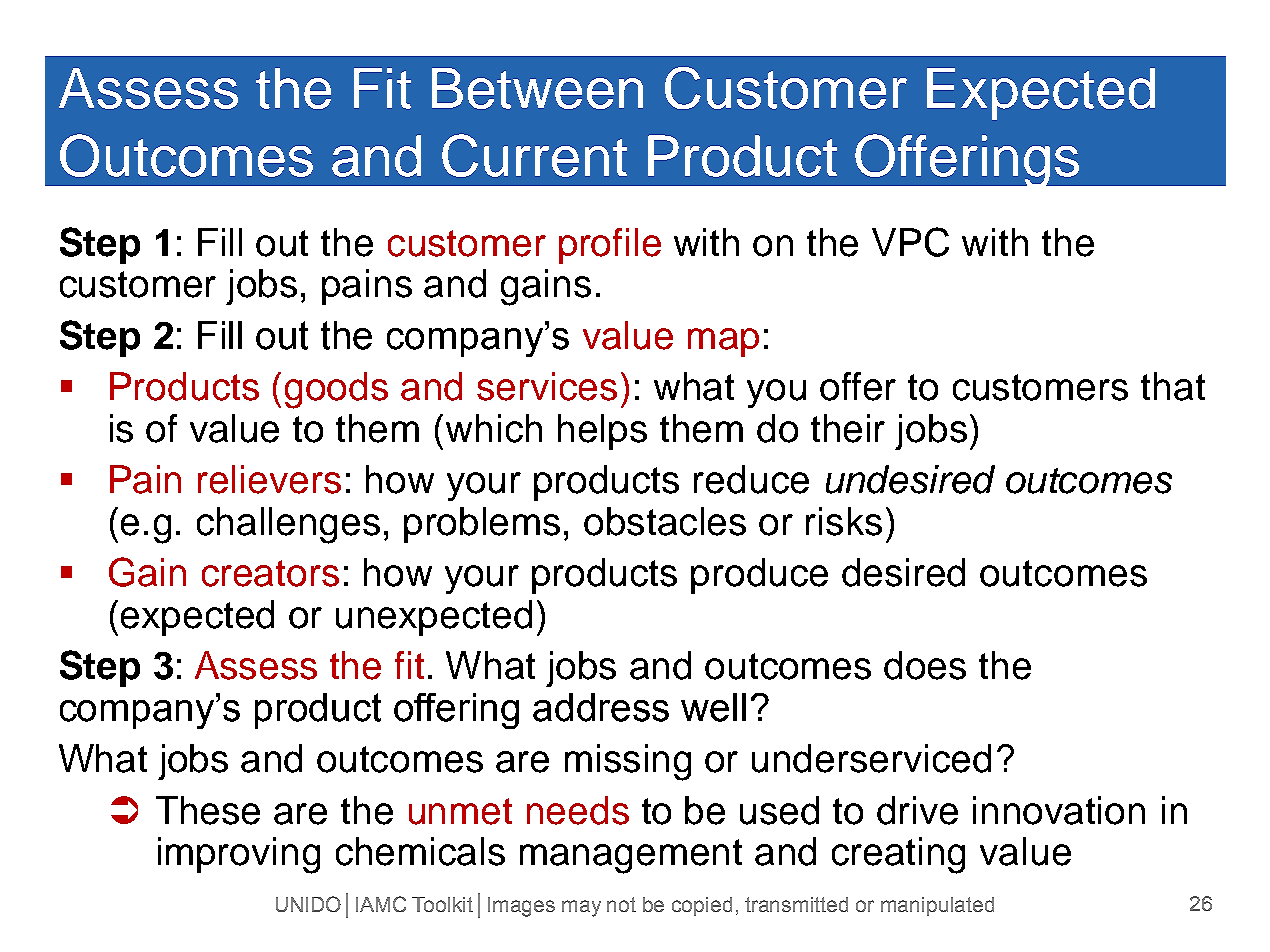  What do you see at coordinates (910, 242) in the image?
I see `VPC` at bounding box center [910, 242].
